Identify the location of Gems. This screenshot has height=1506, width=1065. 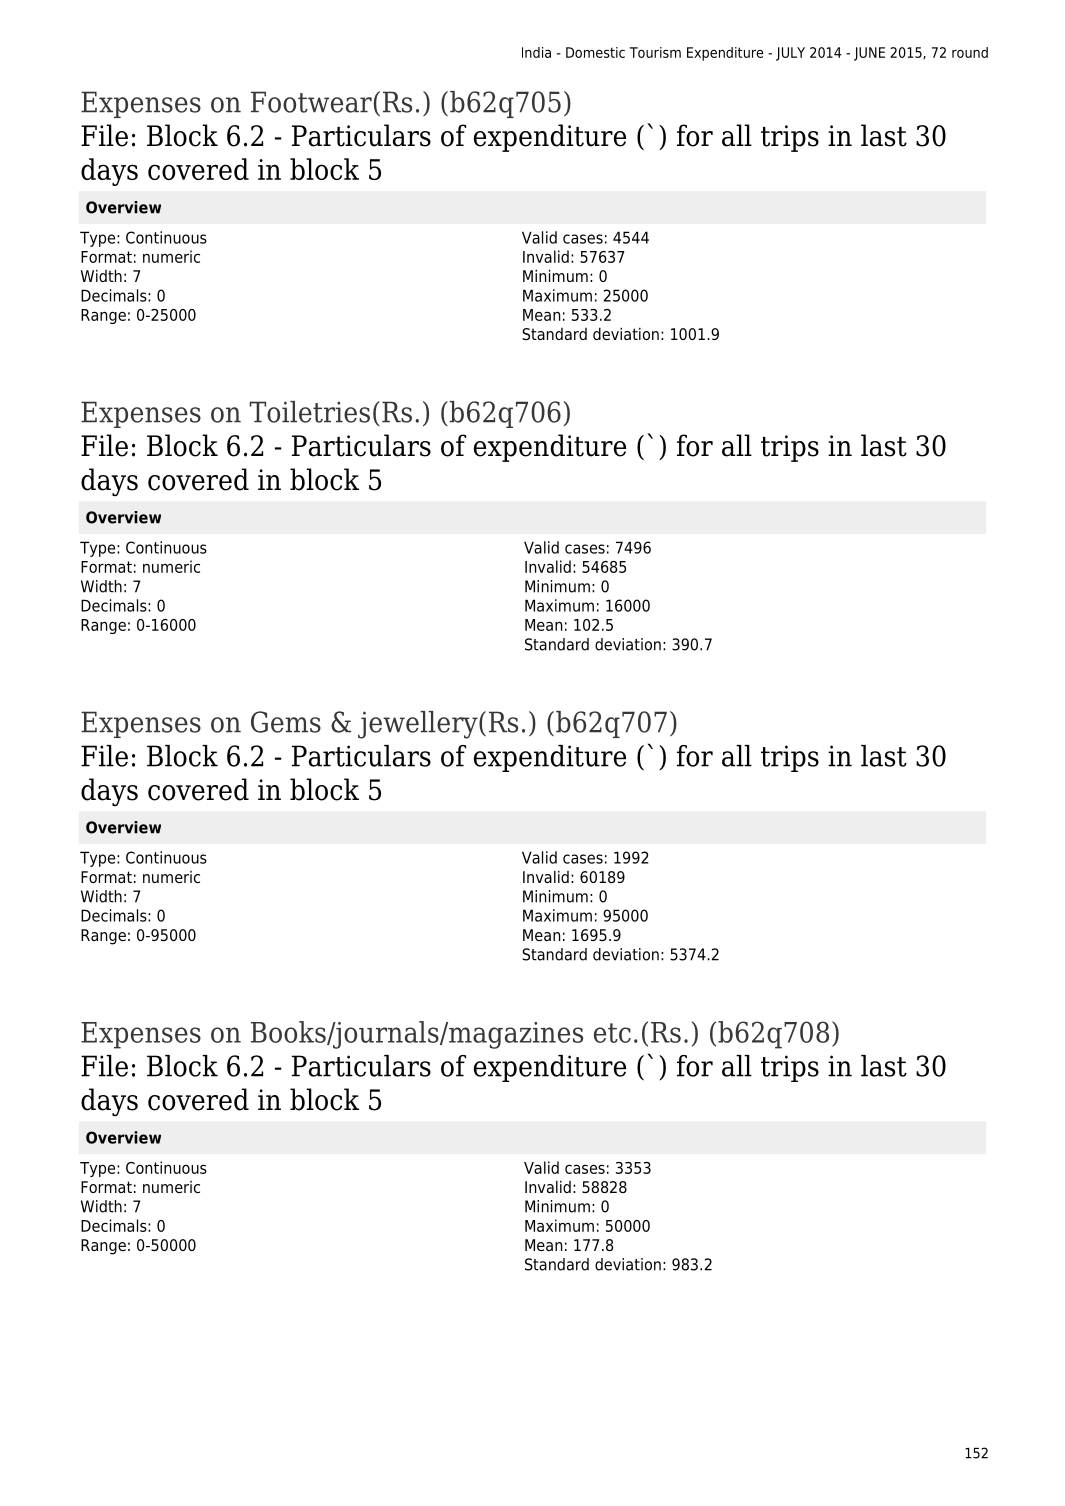
(286, 722).
